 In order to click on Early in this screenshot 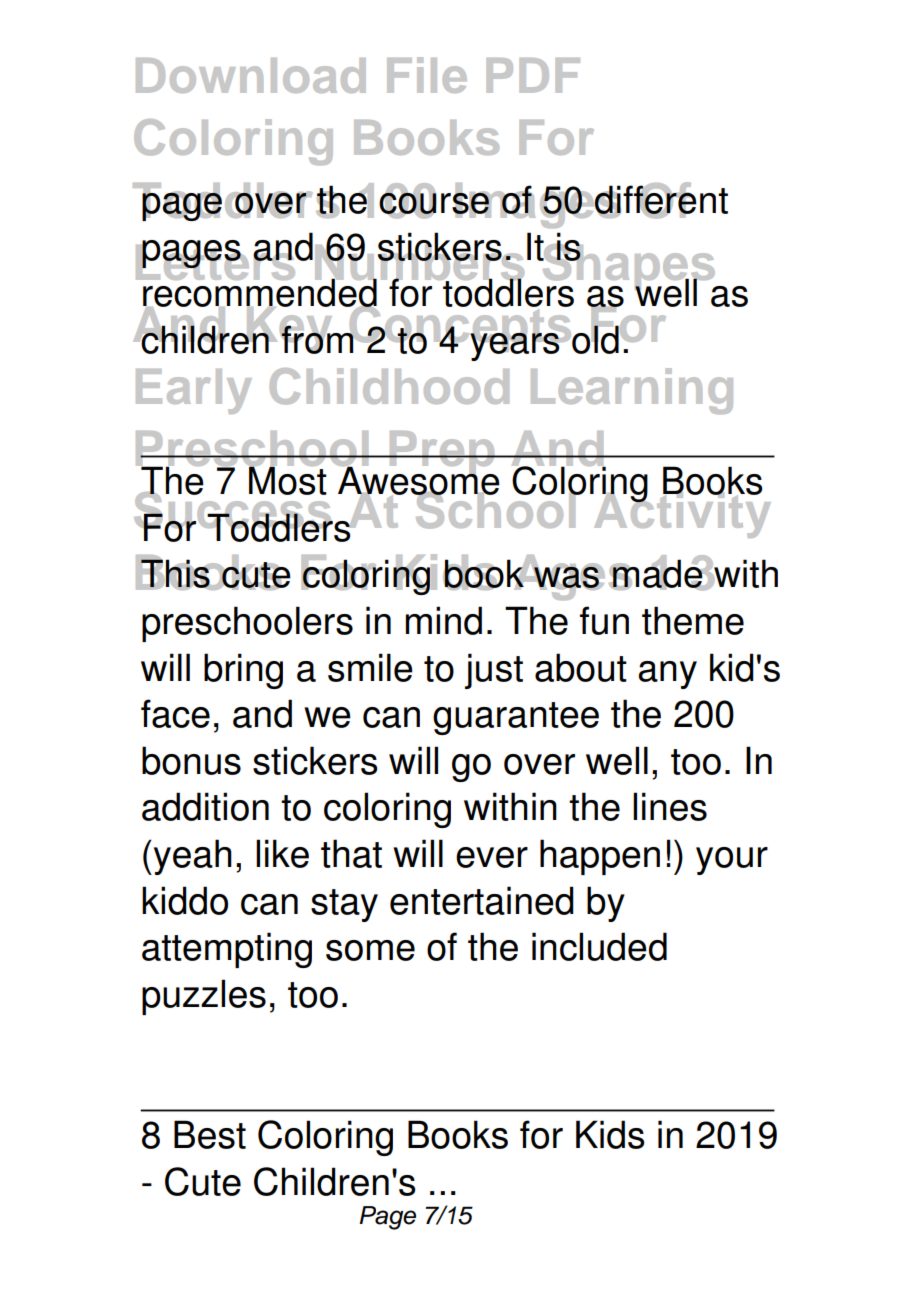, I will do `click(194, 391)`.
